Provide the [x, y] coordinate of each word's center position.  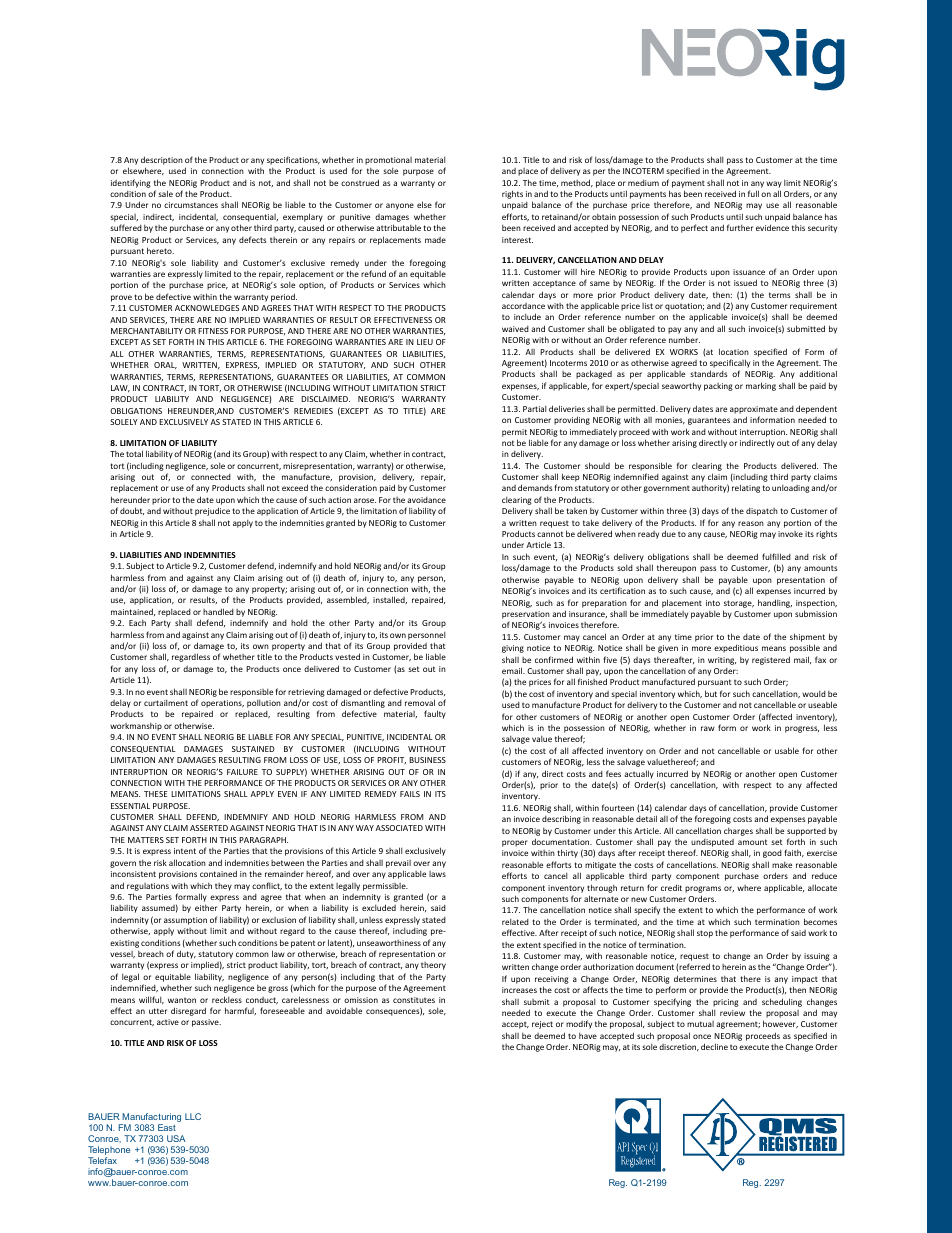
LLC [193, 1116]
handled [218, 611]
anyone [400, 206]
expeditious [736, 648]
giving [513, 649]
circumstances [191, 205]
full [753, 193]
